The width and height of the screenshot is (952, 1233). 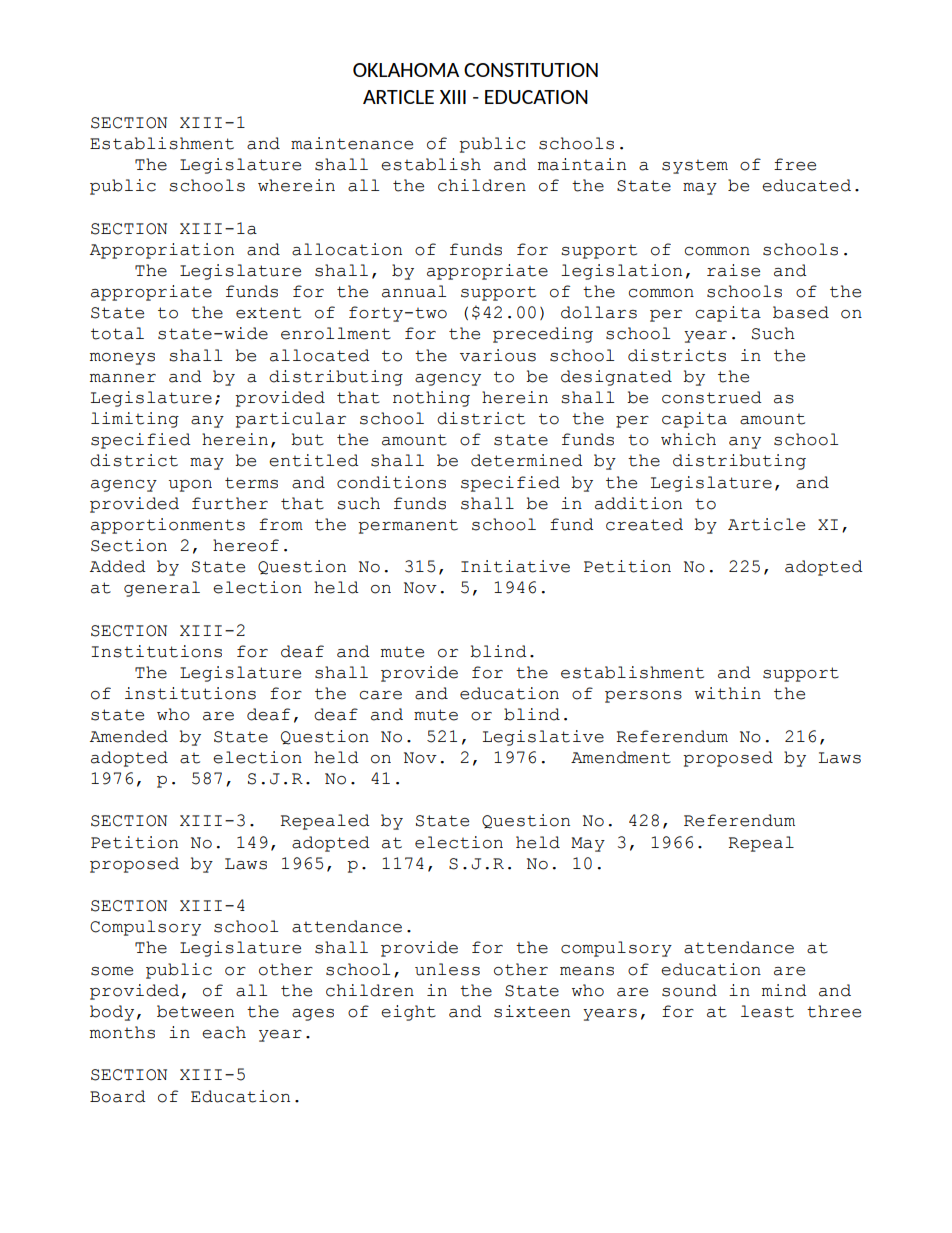 I want to click on Initiative, so click(x=515, y=566).
